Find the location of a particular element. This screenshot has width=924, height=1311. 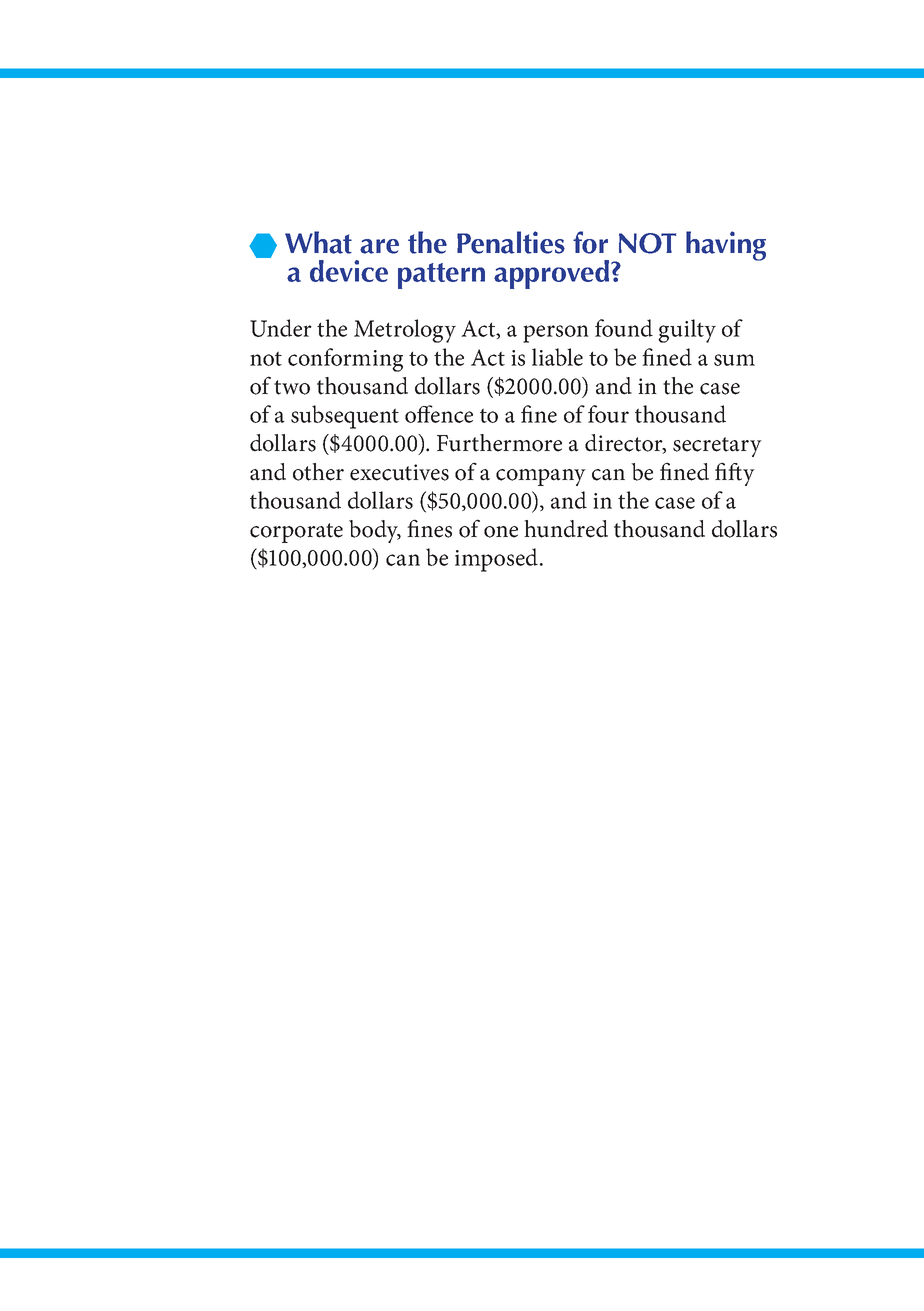

offence is located at coordinates (439, 414).
